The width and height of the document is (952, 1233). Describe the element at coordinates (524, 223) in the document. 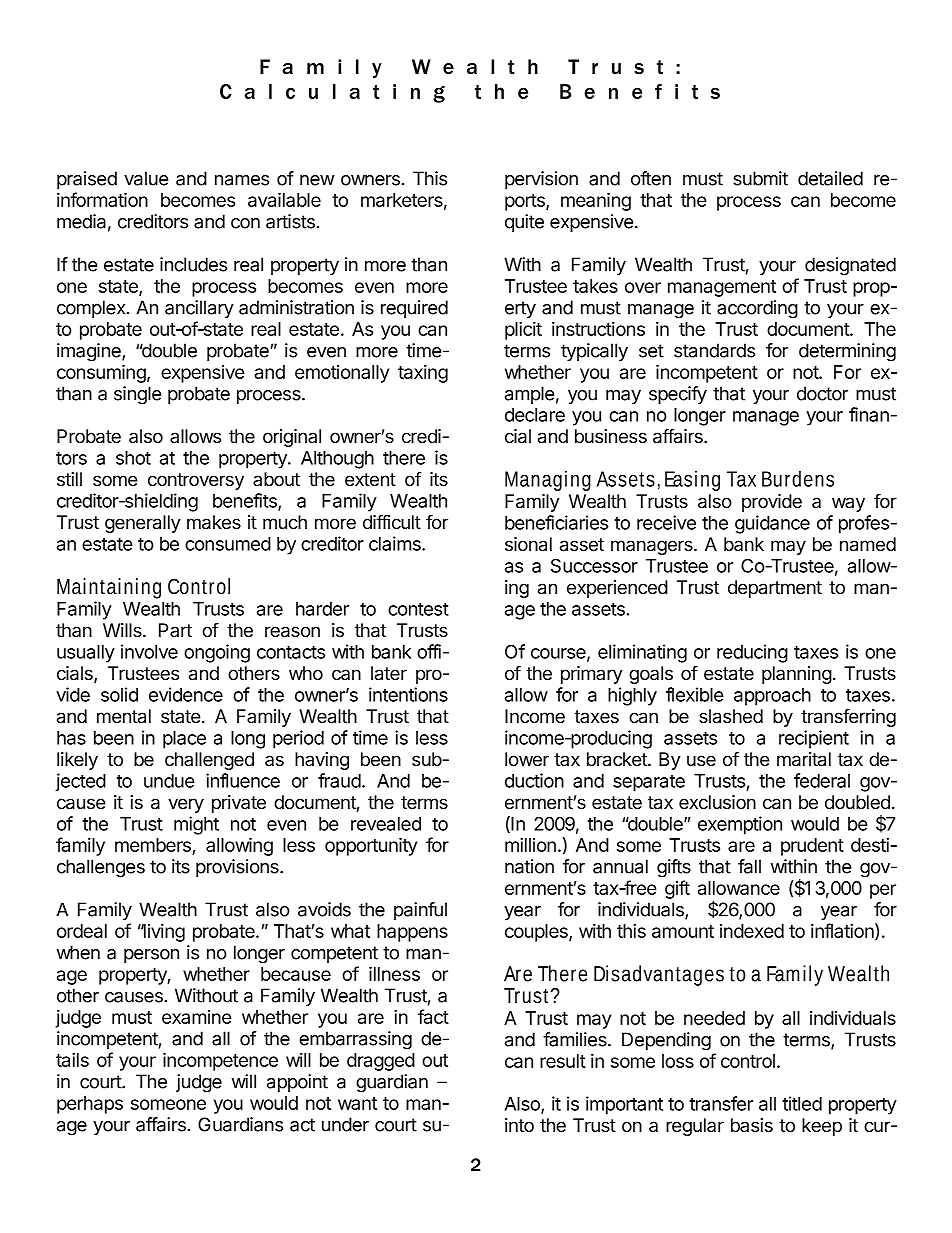

I see `quite` at that location.
